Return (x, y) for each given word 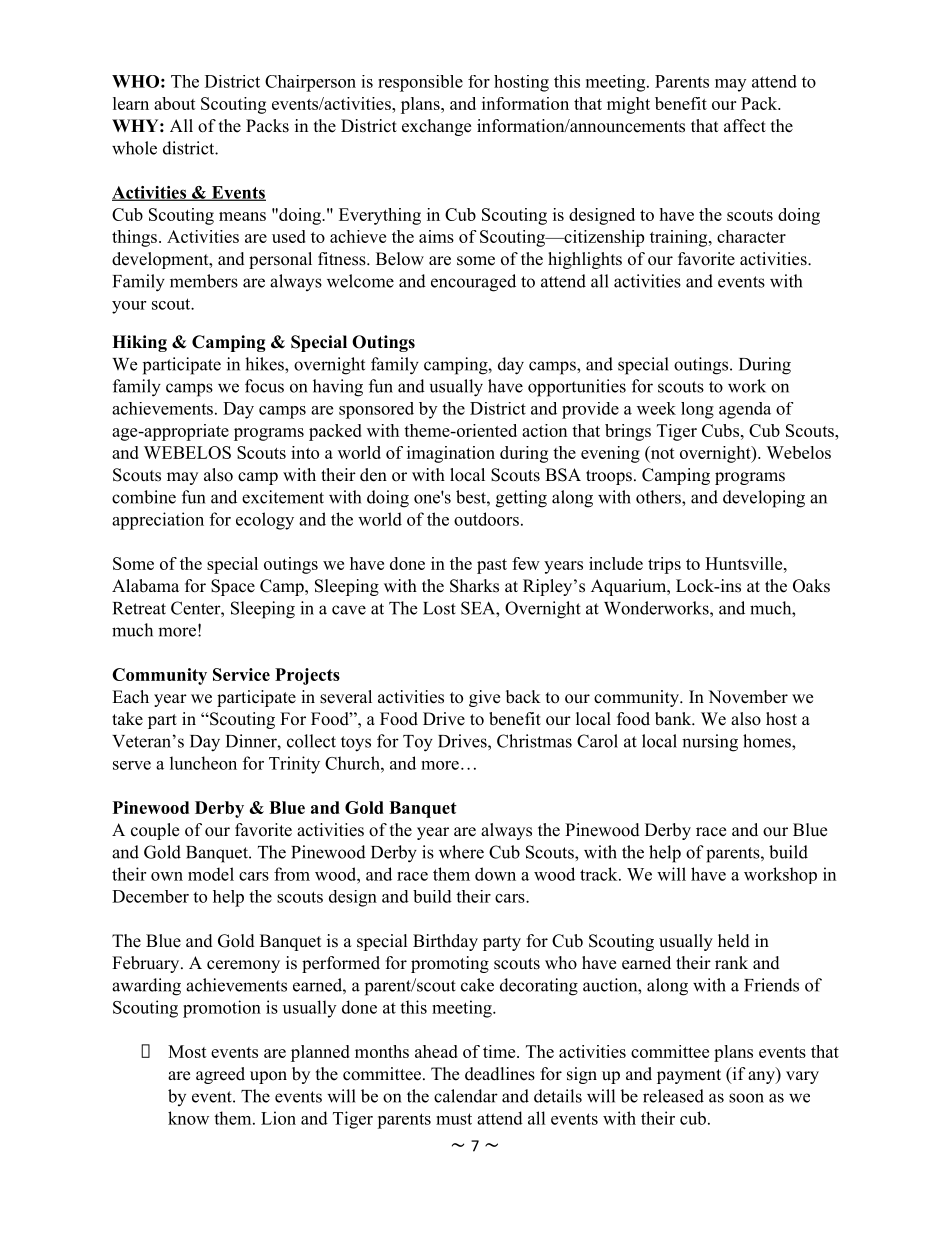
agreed (220, 1075)
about (175, 103)
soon (746, 1098)
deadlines (500, 1074)
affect (745, 126)
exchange (436, 127)
